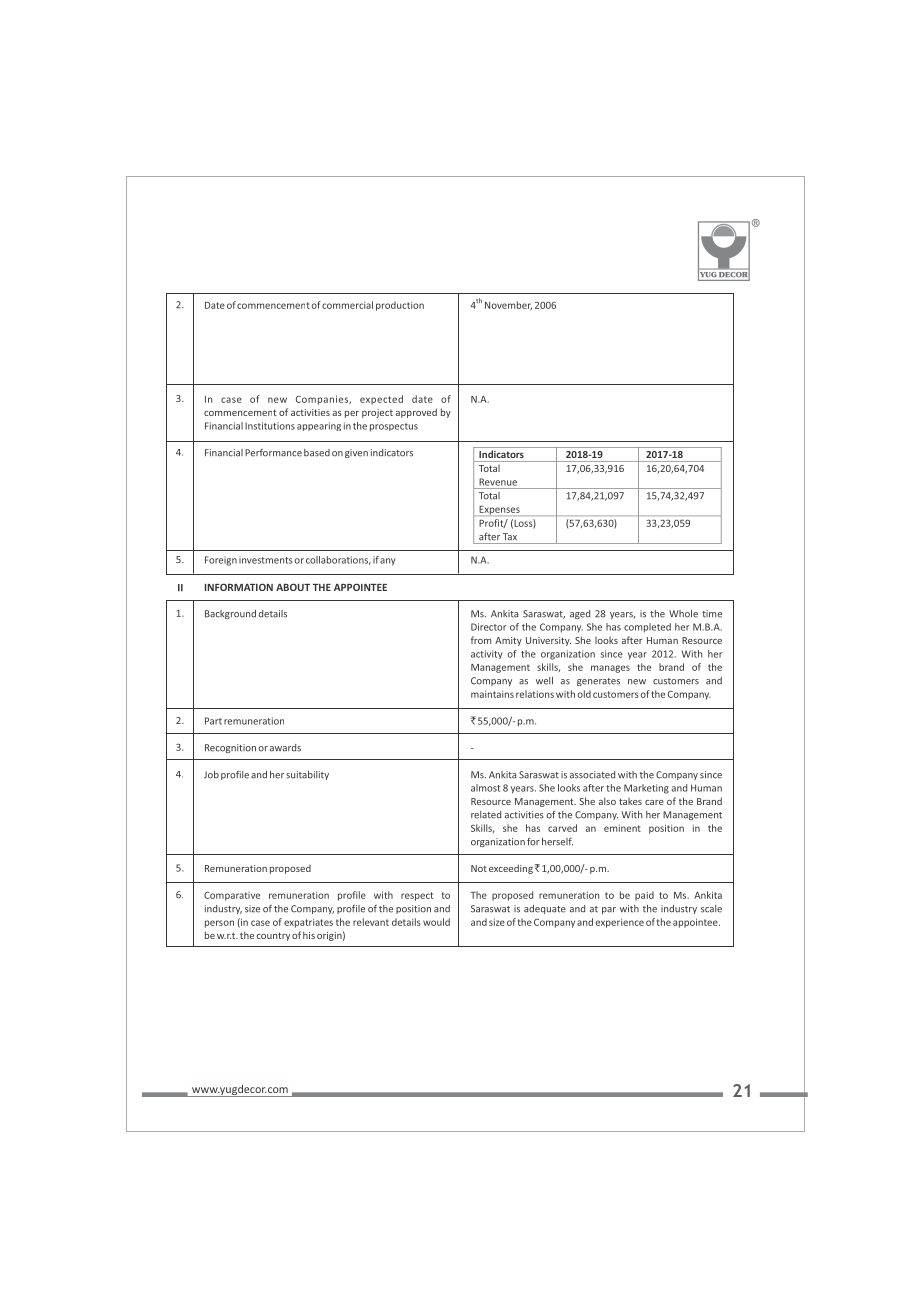 This screenshot has width=924, height=1308. I want to click on country, so click(273, 936).
